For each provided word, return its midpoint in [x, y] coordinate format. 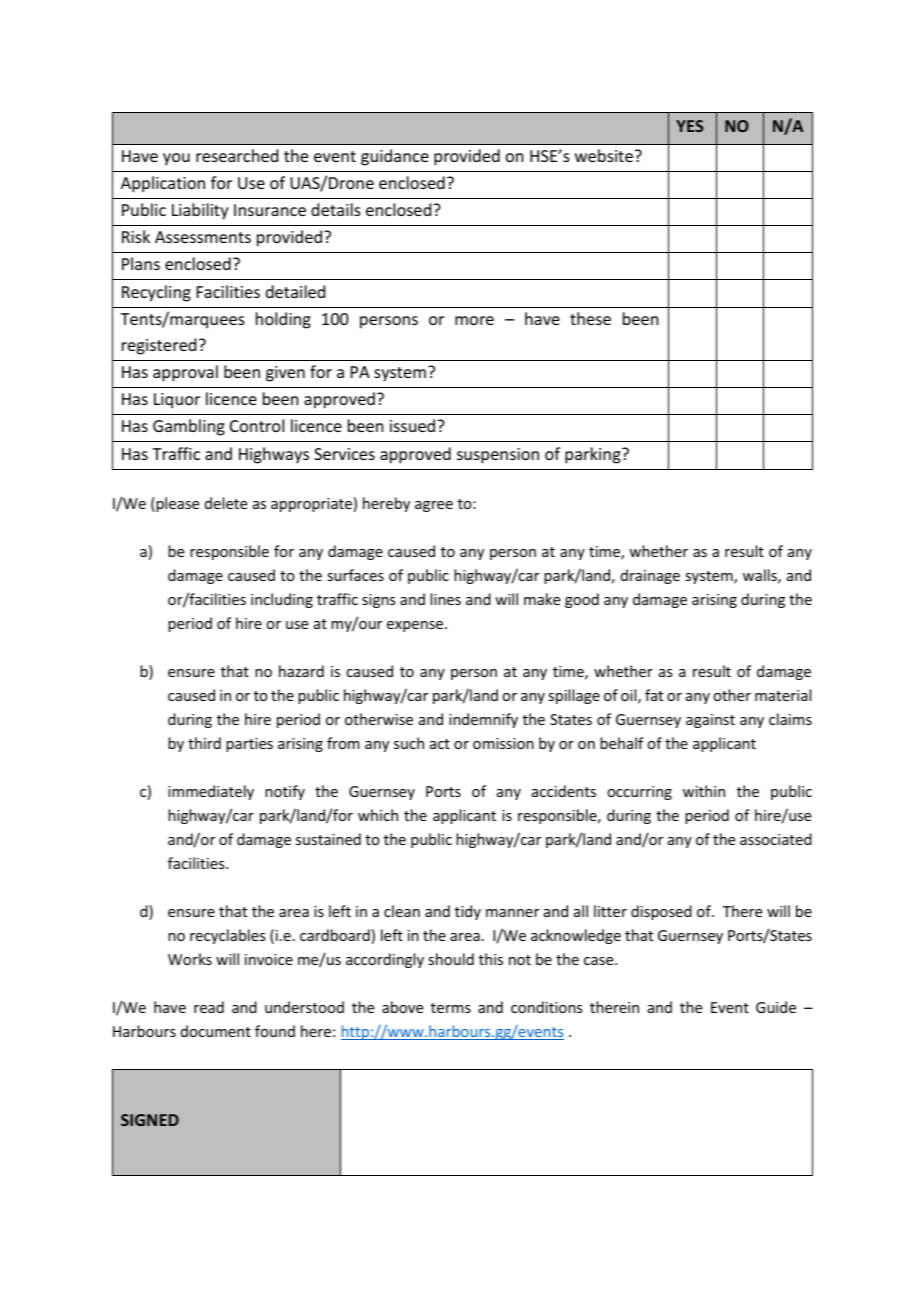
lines [445, 599]
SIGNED [150, 1120]
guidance [395, 157]
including [282, 600]
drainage [650, 576]
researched [237, 155]
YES [689, 126]
